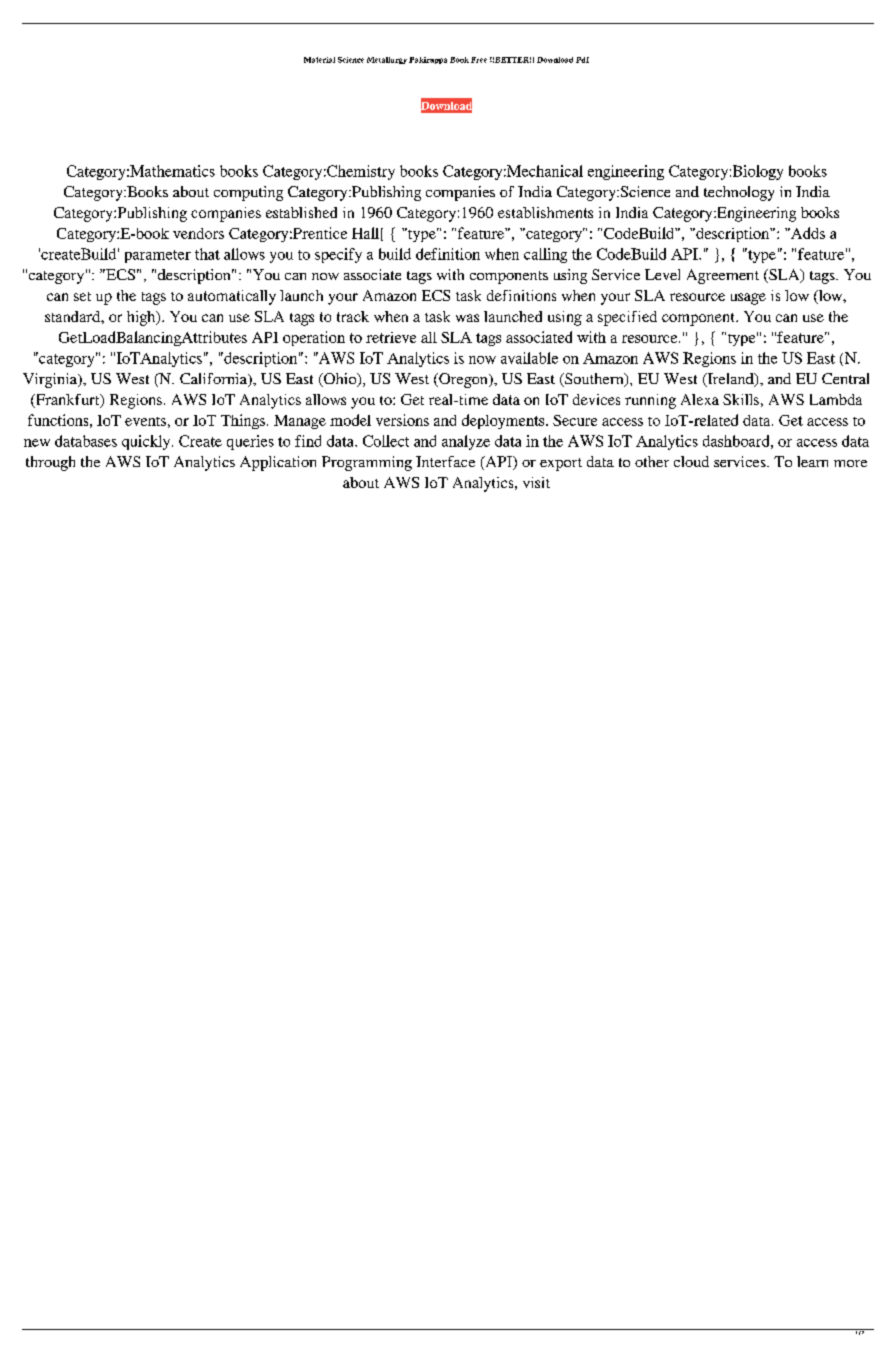 This document has width=896, height=1345. What do you see at coordinates (748, 299) in the document?
I see `usage` at bounding box center [748, 299].
